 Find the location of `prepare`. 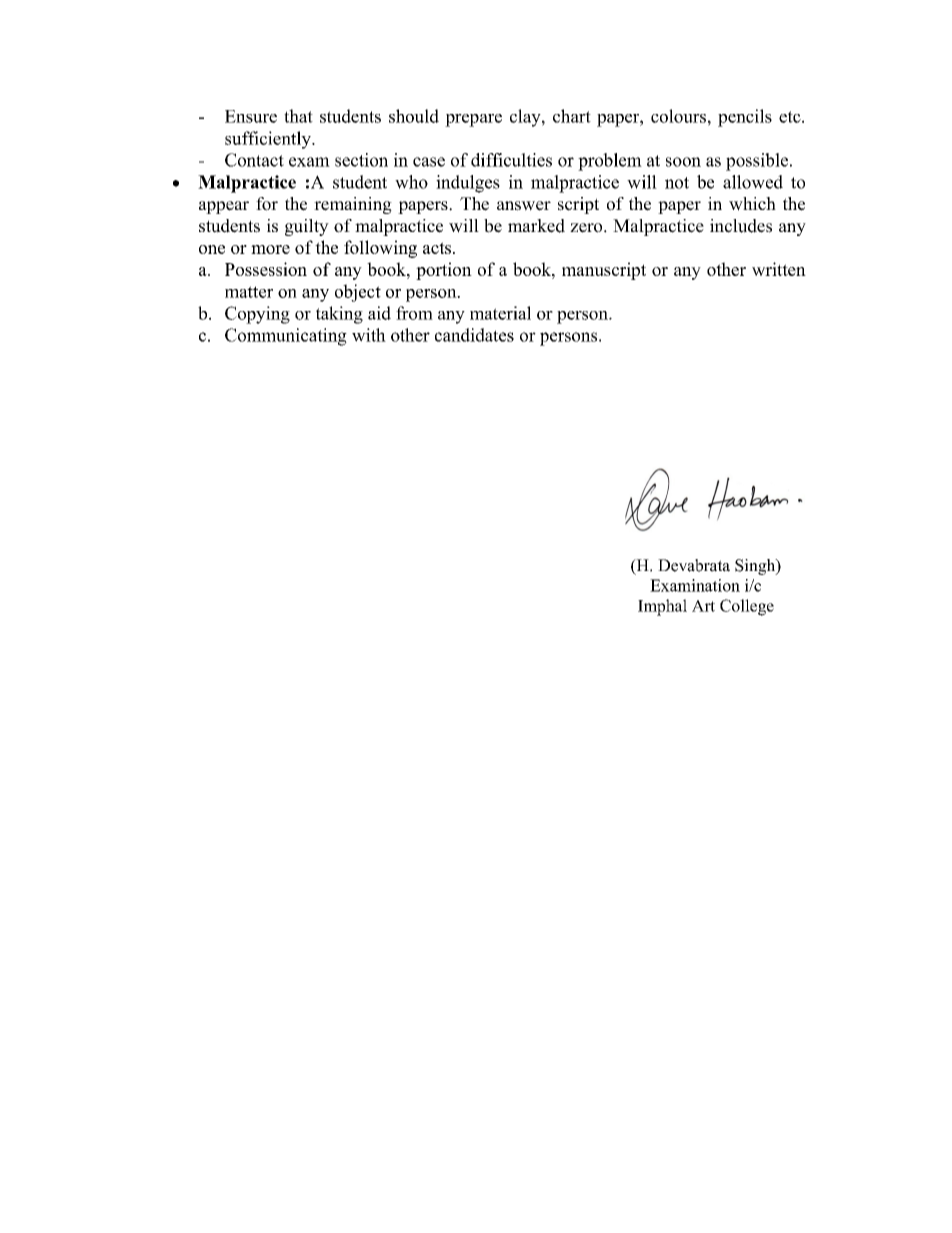

prepare is located at coordinates (473, 120).
